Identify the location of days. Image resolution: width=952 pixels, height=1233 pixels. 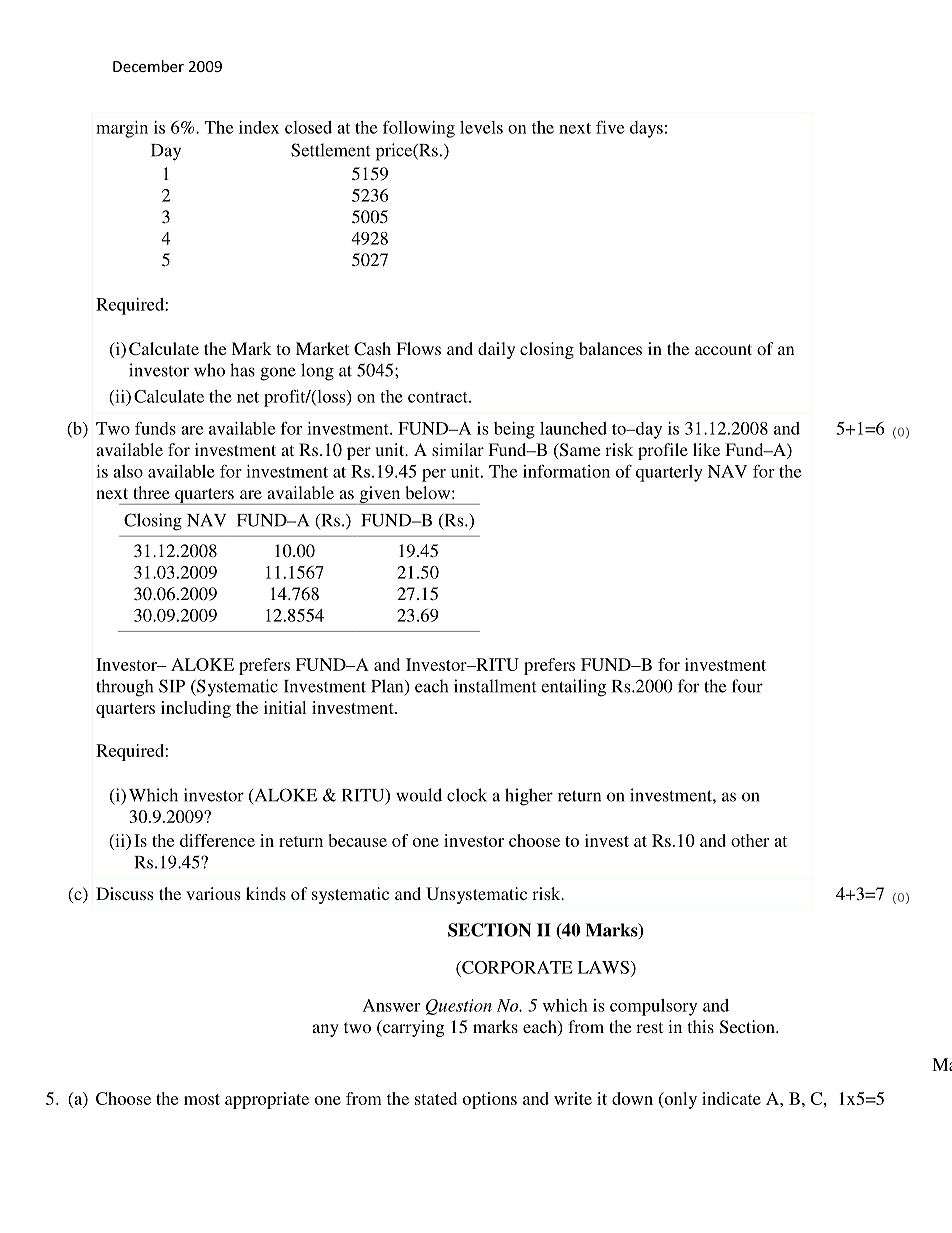
(646, 129).
